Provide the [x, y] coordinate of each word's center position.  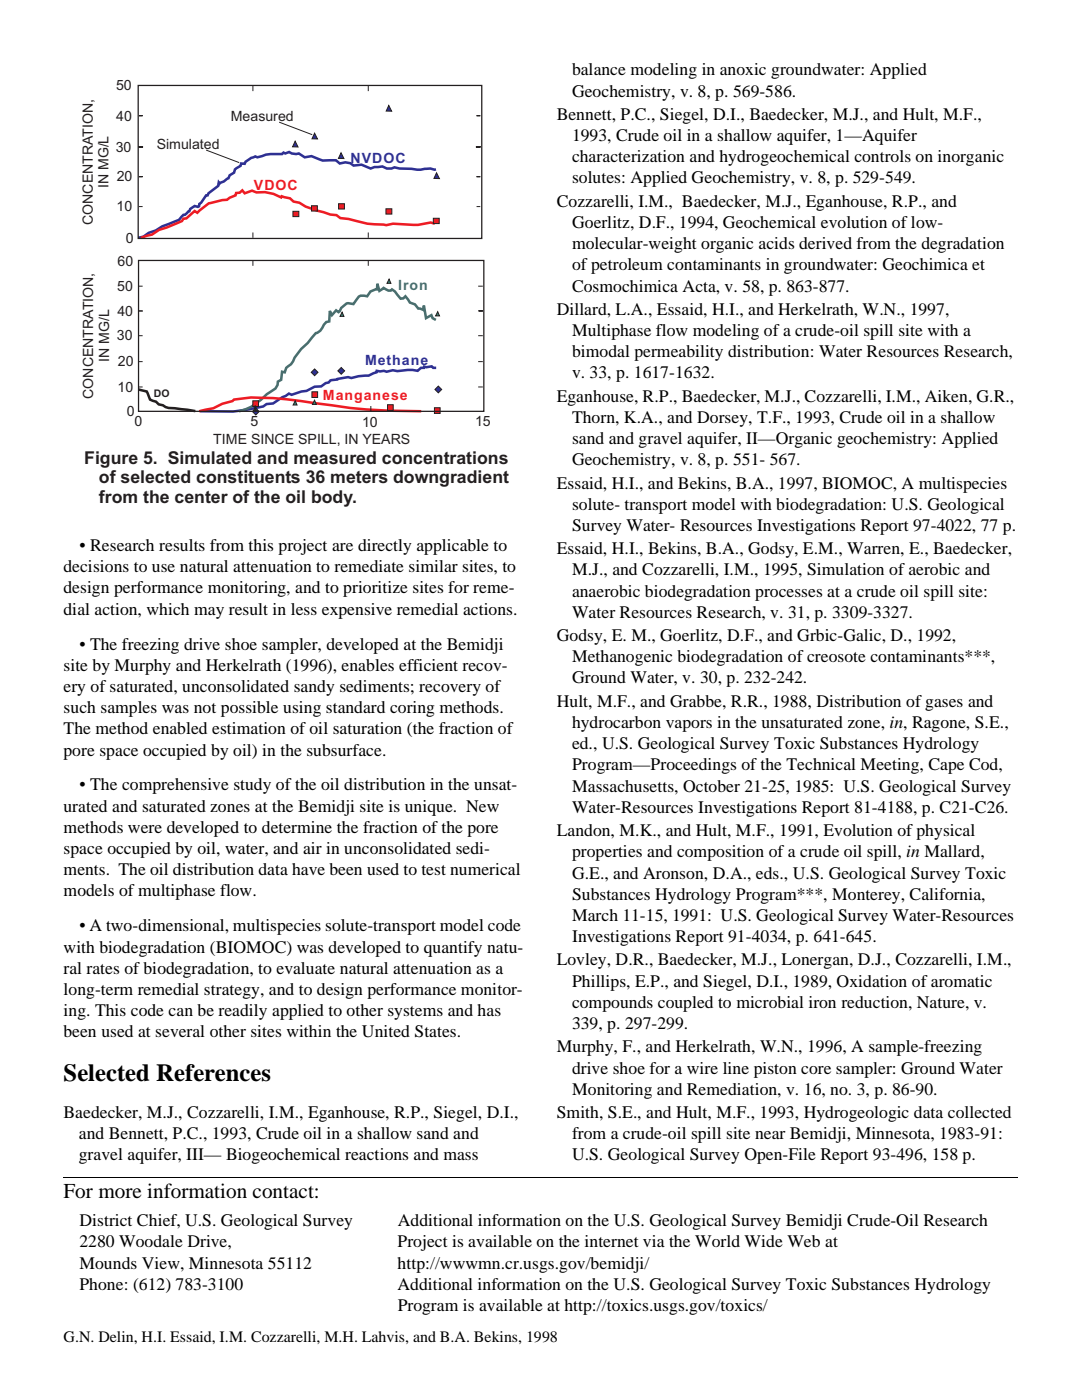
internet [611, 1241]
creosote [836, 657]
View [162, 1263]
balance [599, 69]
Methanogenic [622, 658]
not [205, 708]
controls [882, 156]
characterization [628, 156]
